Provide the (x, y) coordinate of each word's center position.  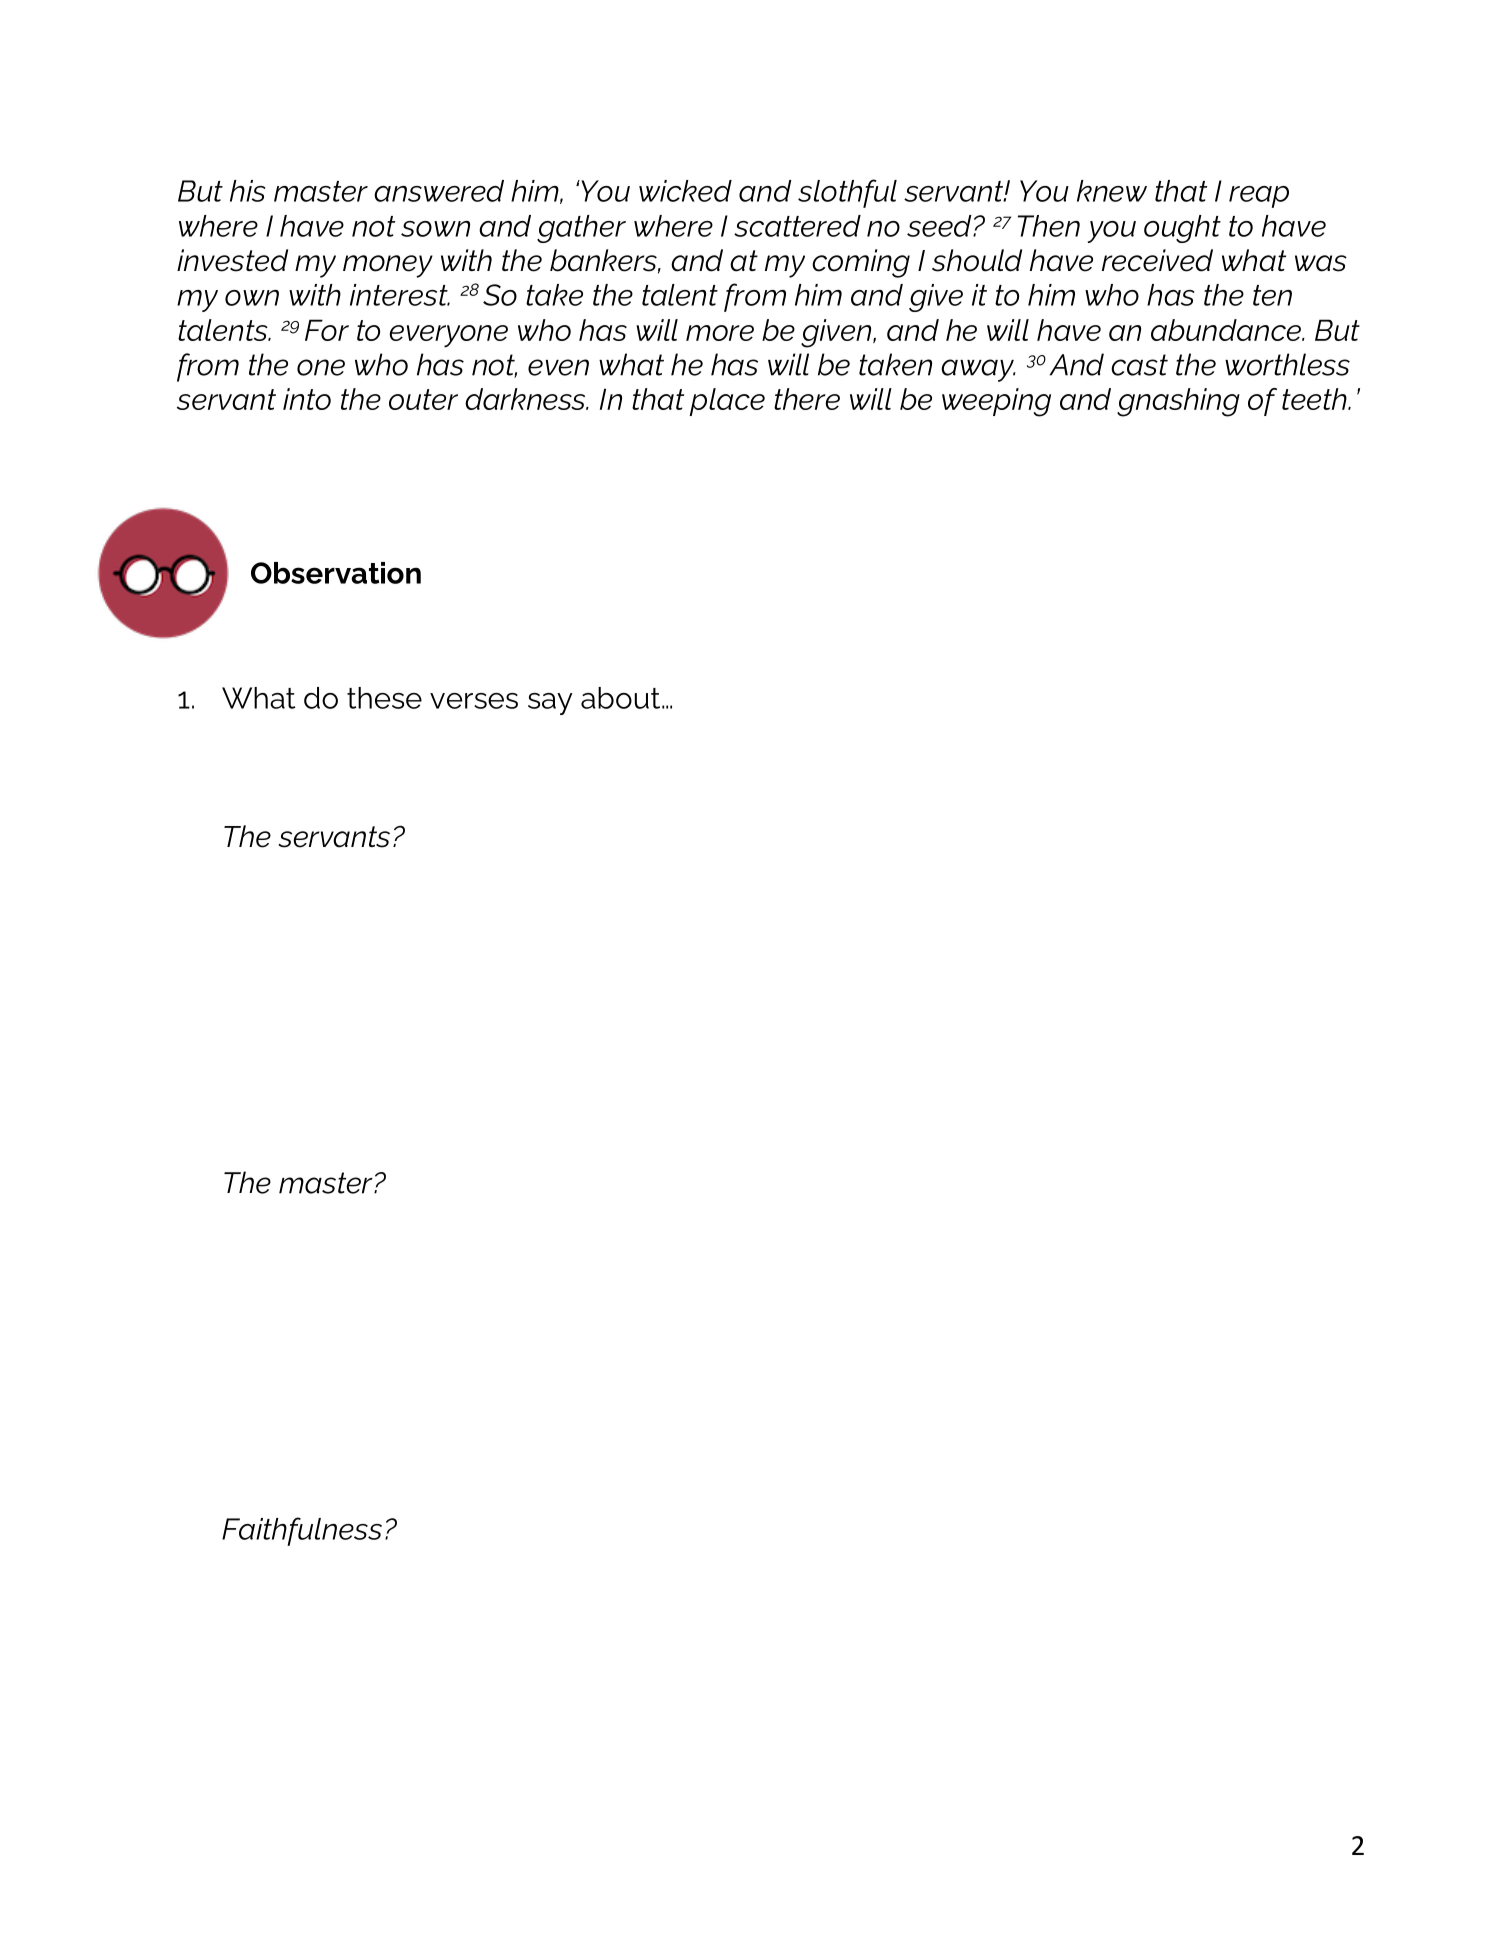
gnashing (1178, 402)
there (807, 399)
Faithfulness (302, 1531)
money (388, 266)
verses (474, 701)
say (550, 704)
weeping (996, 402)
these (384, 698)
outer (423, 399)
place (727, 402)
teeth (1315, 399)
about (622, 698)
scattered (797, 226)
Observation (336, 573)
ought (1182, 229)
